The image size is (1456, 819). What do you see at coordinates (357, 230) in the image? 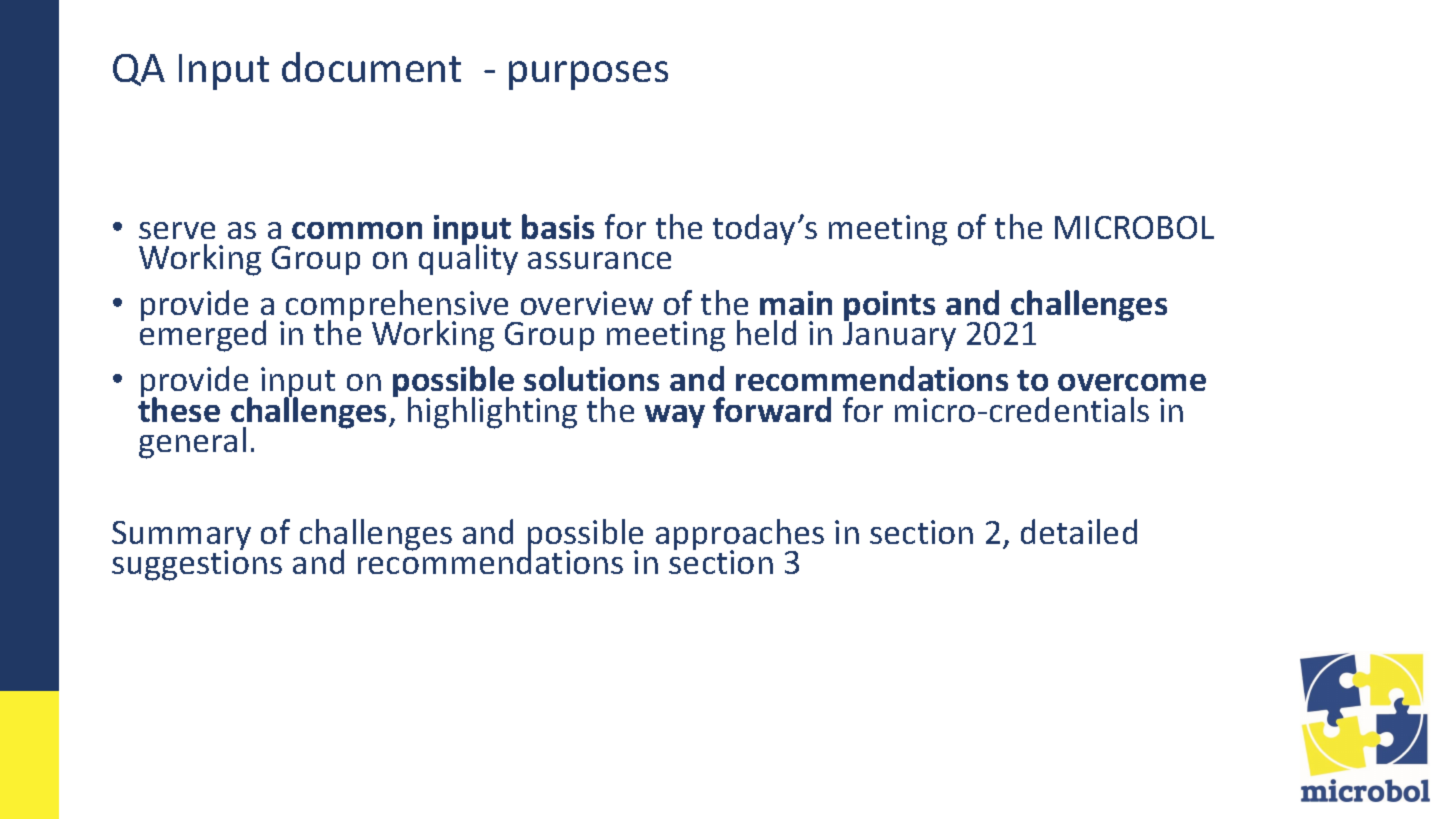
I see `common` at bounding box center [357, 230].
